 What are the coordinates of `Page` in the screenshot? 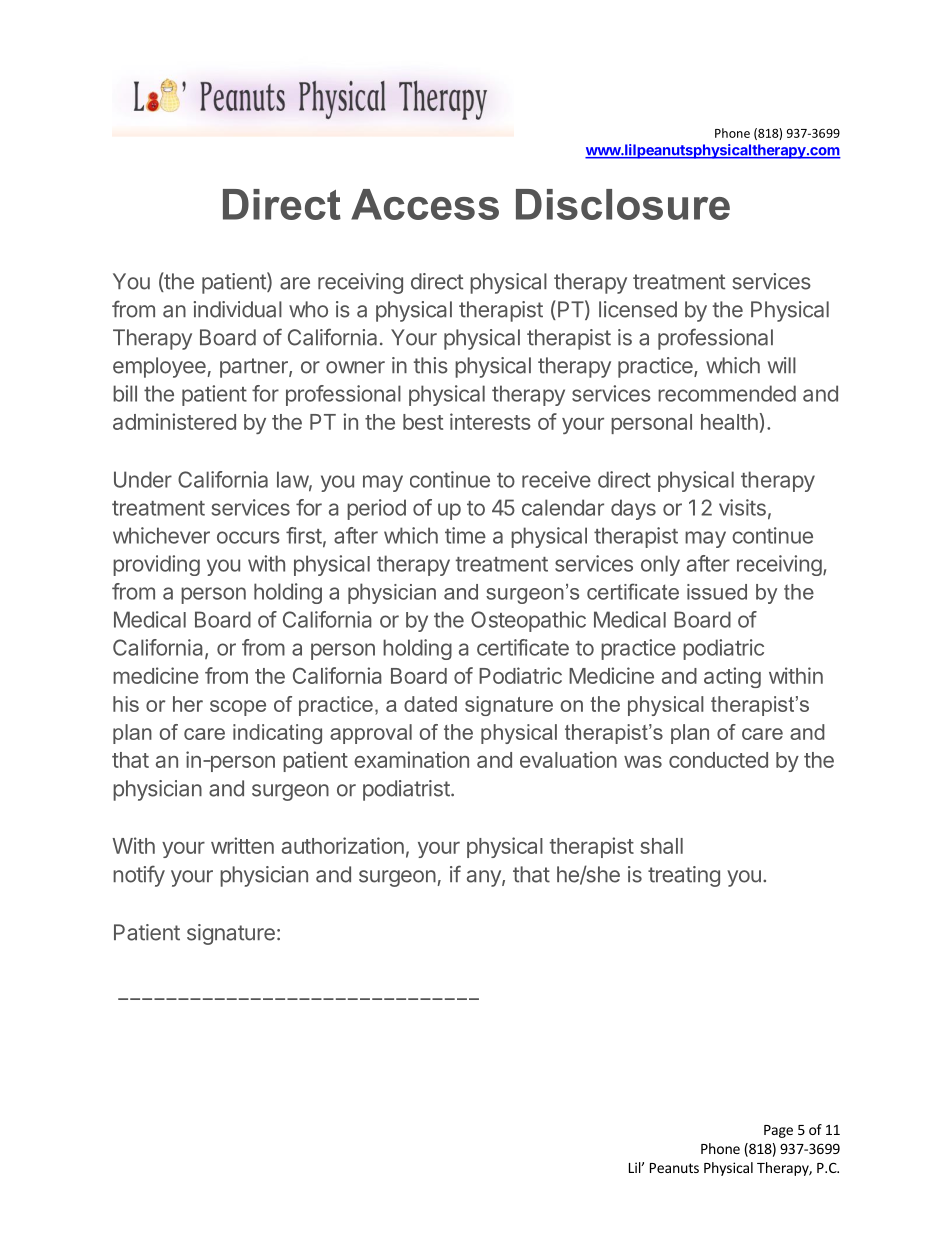 It's located at (778, 1131).
